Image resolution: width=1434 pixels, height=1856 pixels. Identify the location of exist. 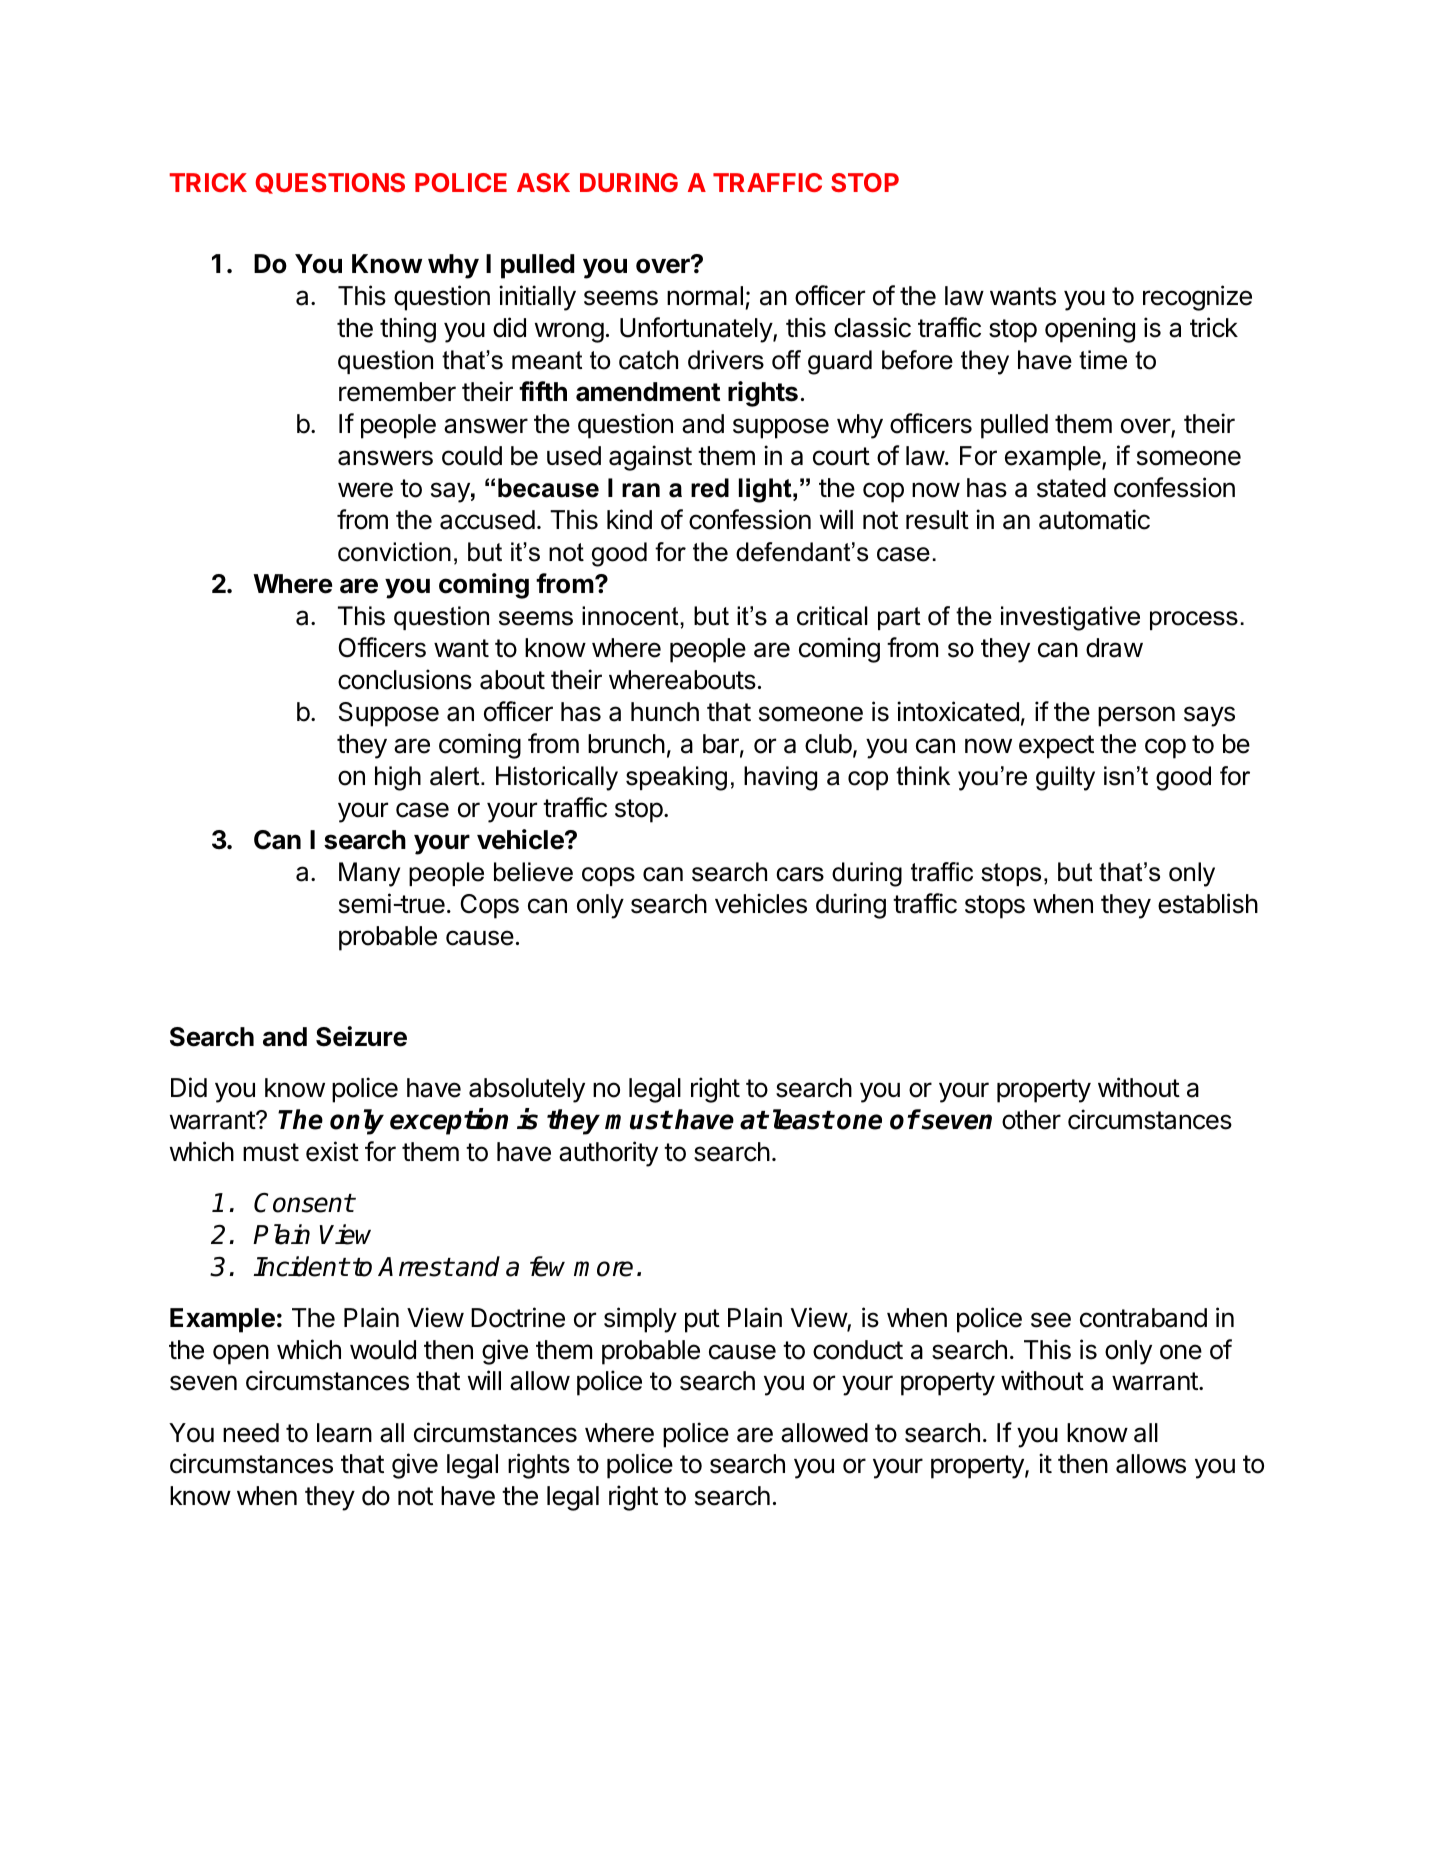
(332, 1151).
